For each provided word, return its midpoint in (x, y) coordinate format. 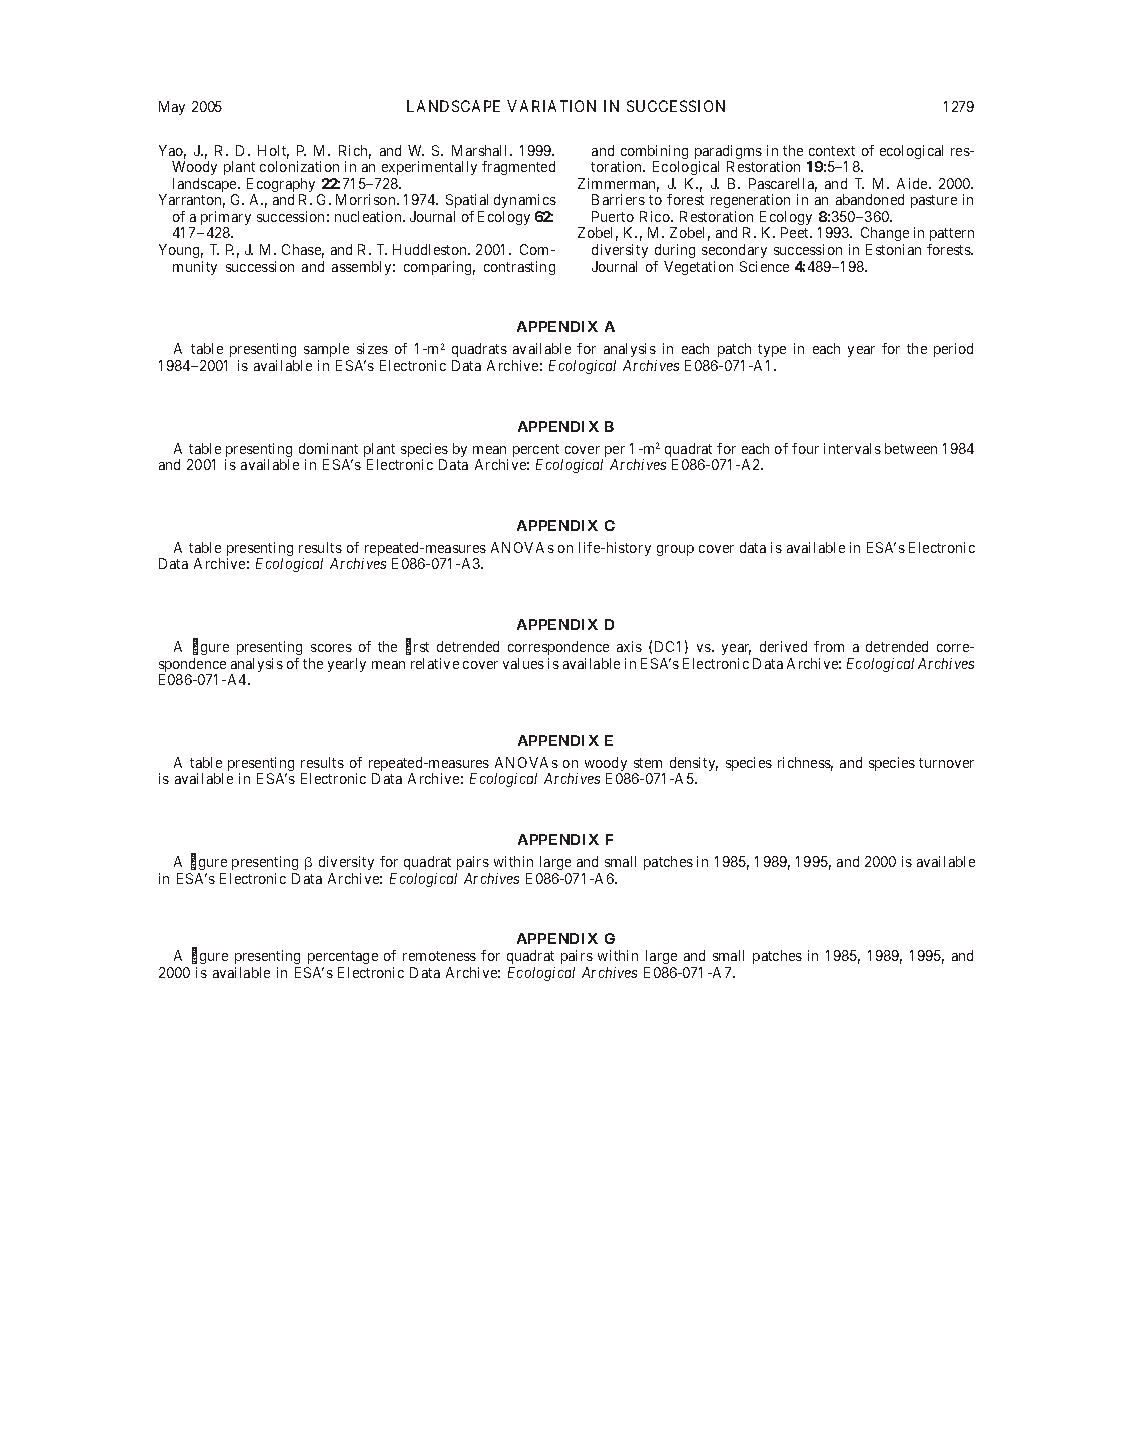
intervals (852, 448)
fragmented (518, 168)
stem (648, 763)
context (832, 151)
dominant (328, 448)
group (675, 550)
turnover (946, 763)
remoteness (439, 956)
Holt (273, 152)
